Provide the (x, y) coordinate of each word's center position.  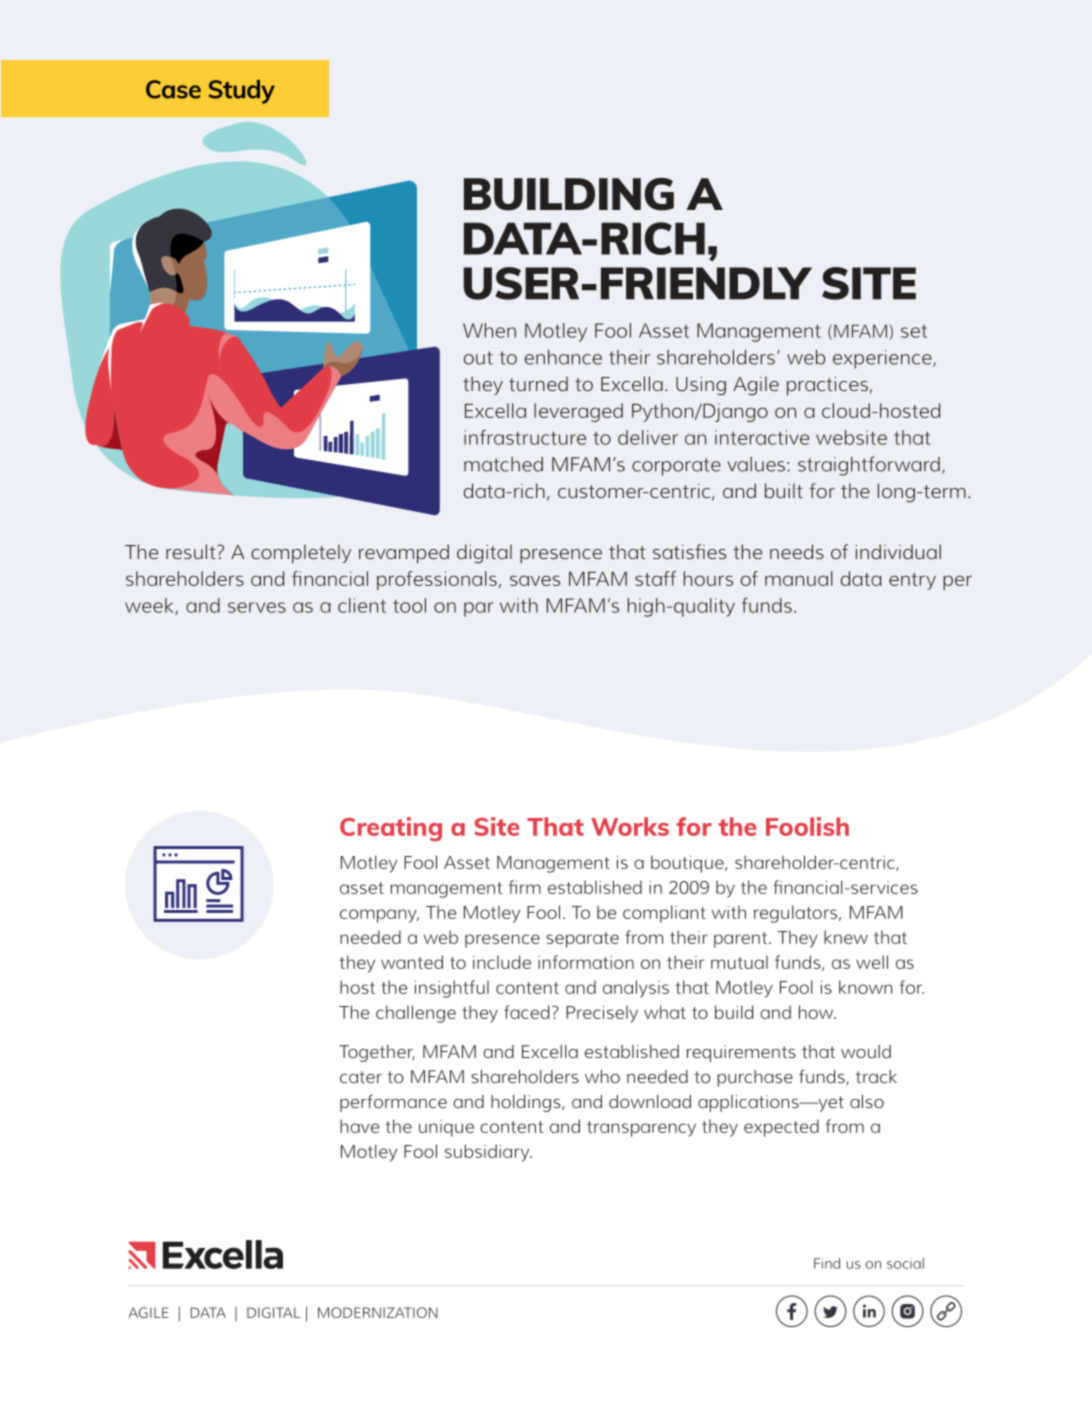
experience (883, 359)
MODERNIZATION (378, 1312)
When (489, 330)
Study (242, 92)
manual (799, 578)
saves (535, 580)
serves (257, 607)
